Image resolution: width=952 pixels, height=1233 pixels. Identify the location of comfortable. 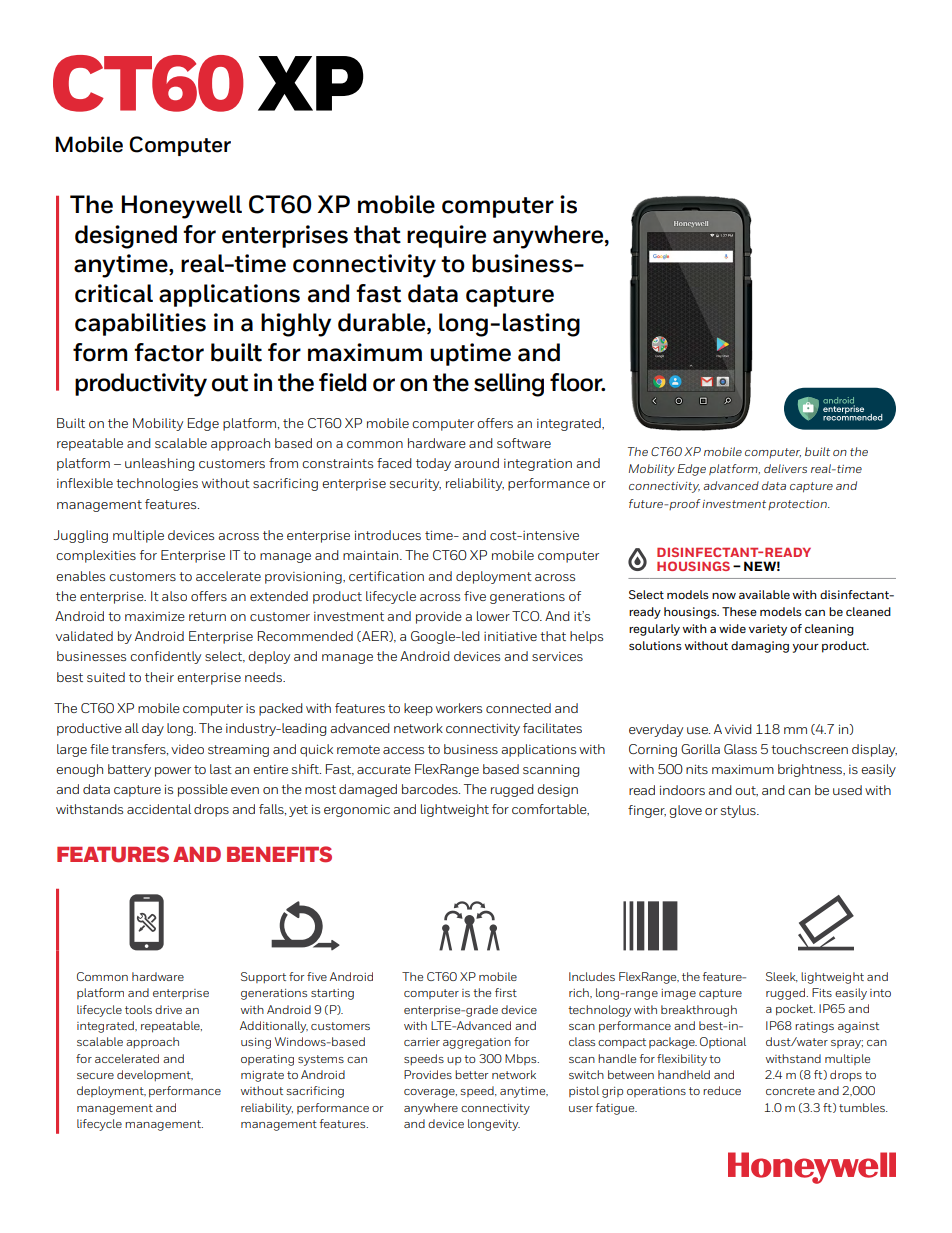
(550, 810).
